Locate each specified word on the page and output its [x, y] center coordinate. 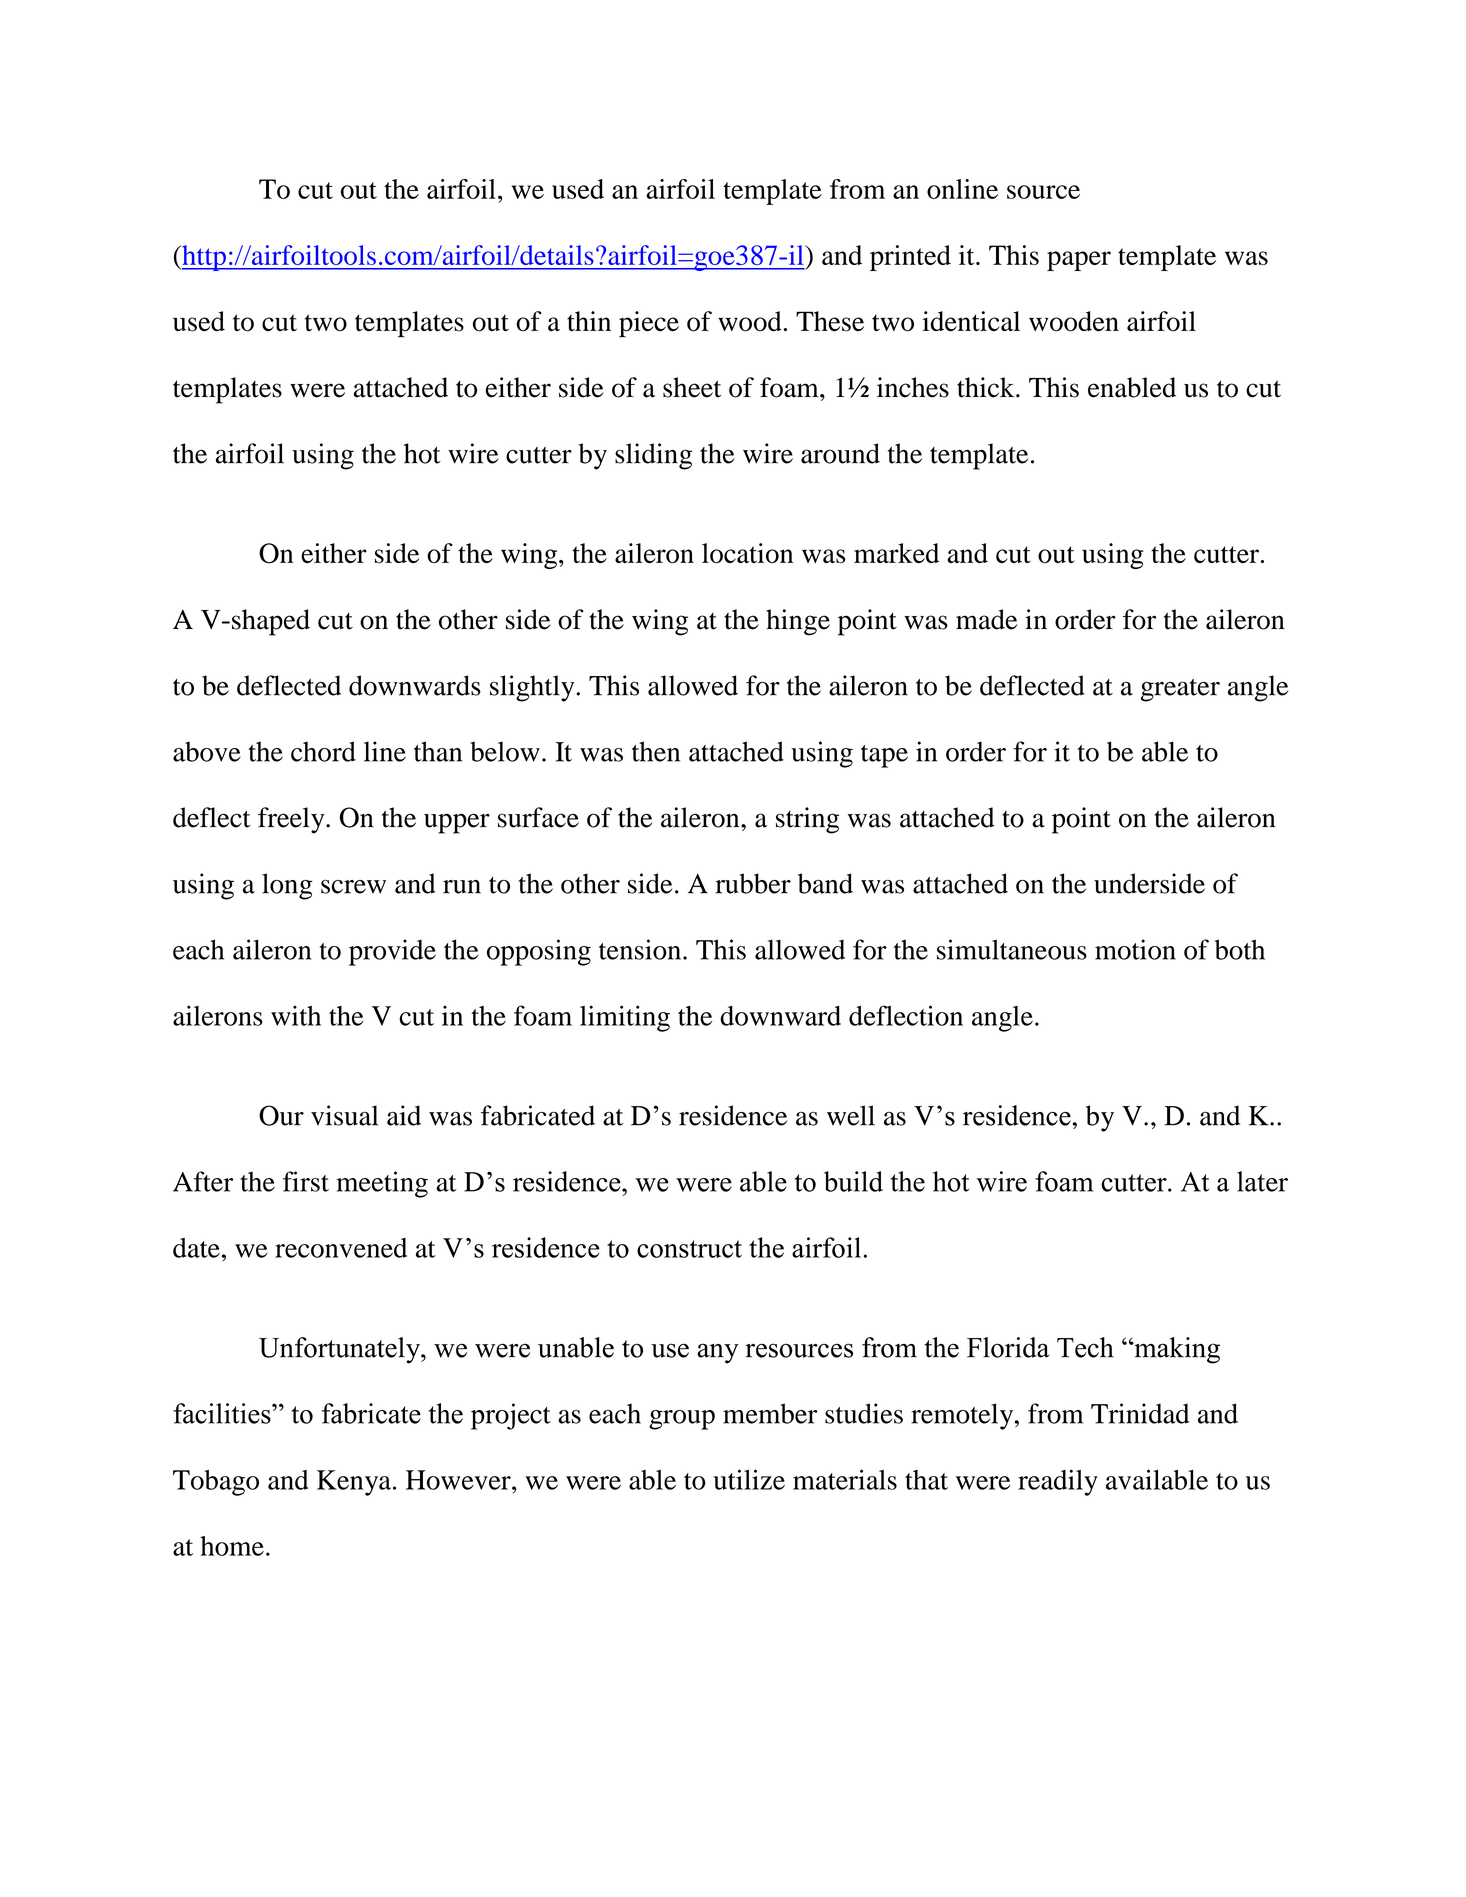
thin [589, 321]
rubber [753, 883]
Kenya [354, 1483]
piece [649, 324]
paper [1079, 261]
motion [1135, 949]
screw [353, 887]
